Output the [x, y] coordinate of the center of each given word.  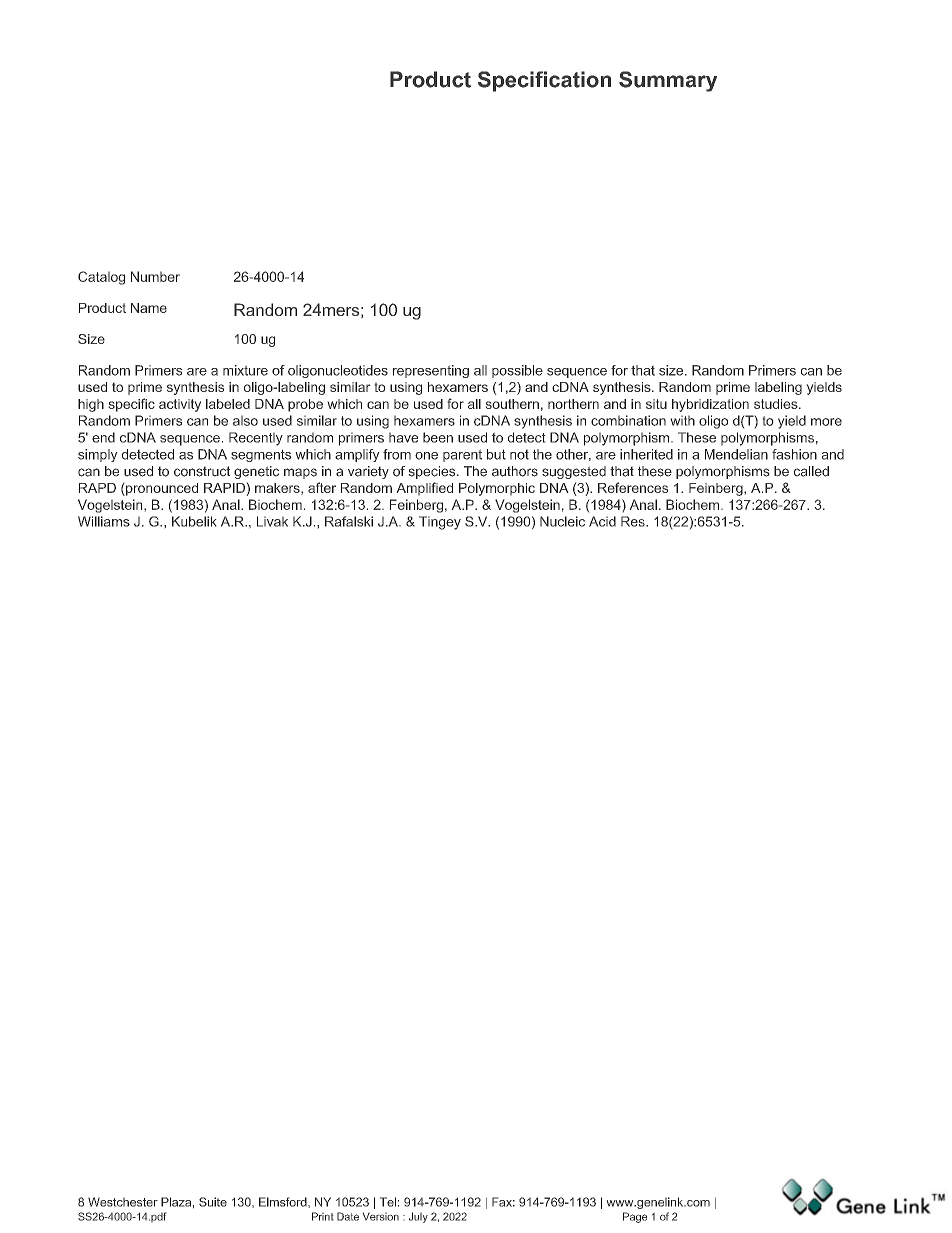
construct [202, 471]
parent [462, 455]
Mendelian [736, 454]
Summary [668, 81]
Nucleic [562, 521]
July [418, 1217]
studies [777, 404]
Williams [104, 521]
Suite [213, 1202]
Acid [602, 521]
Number [155, 276]
